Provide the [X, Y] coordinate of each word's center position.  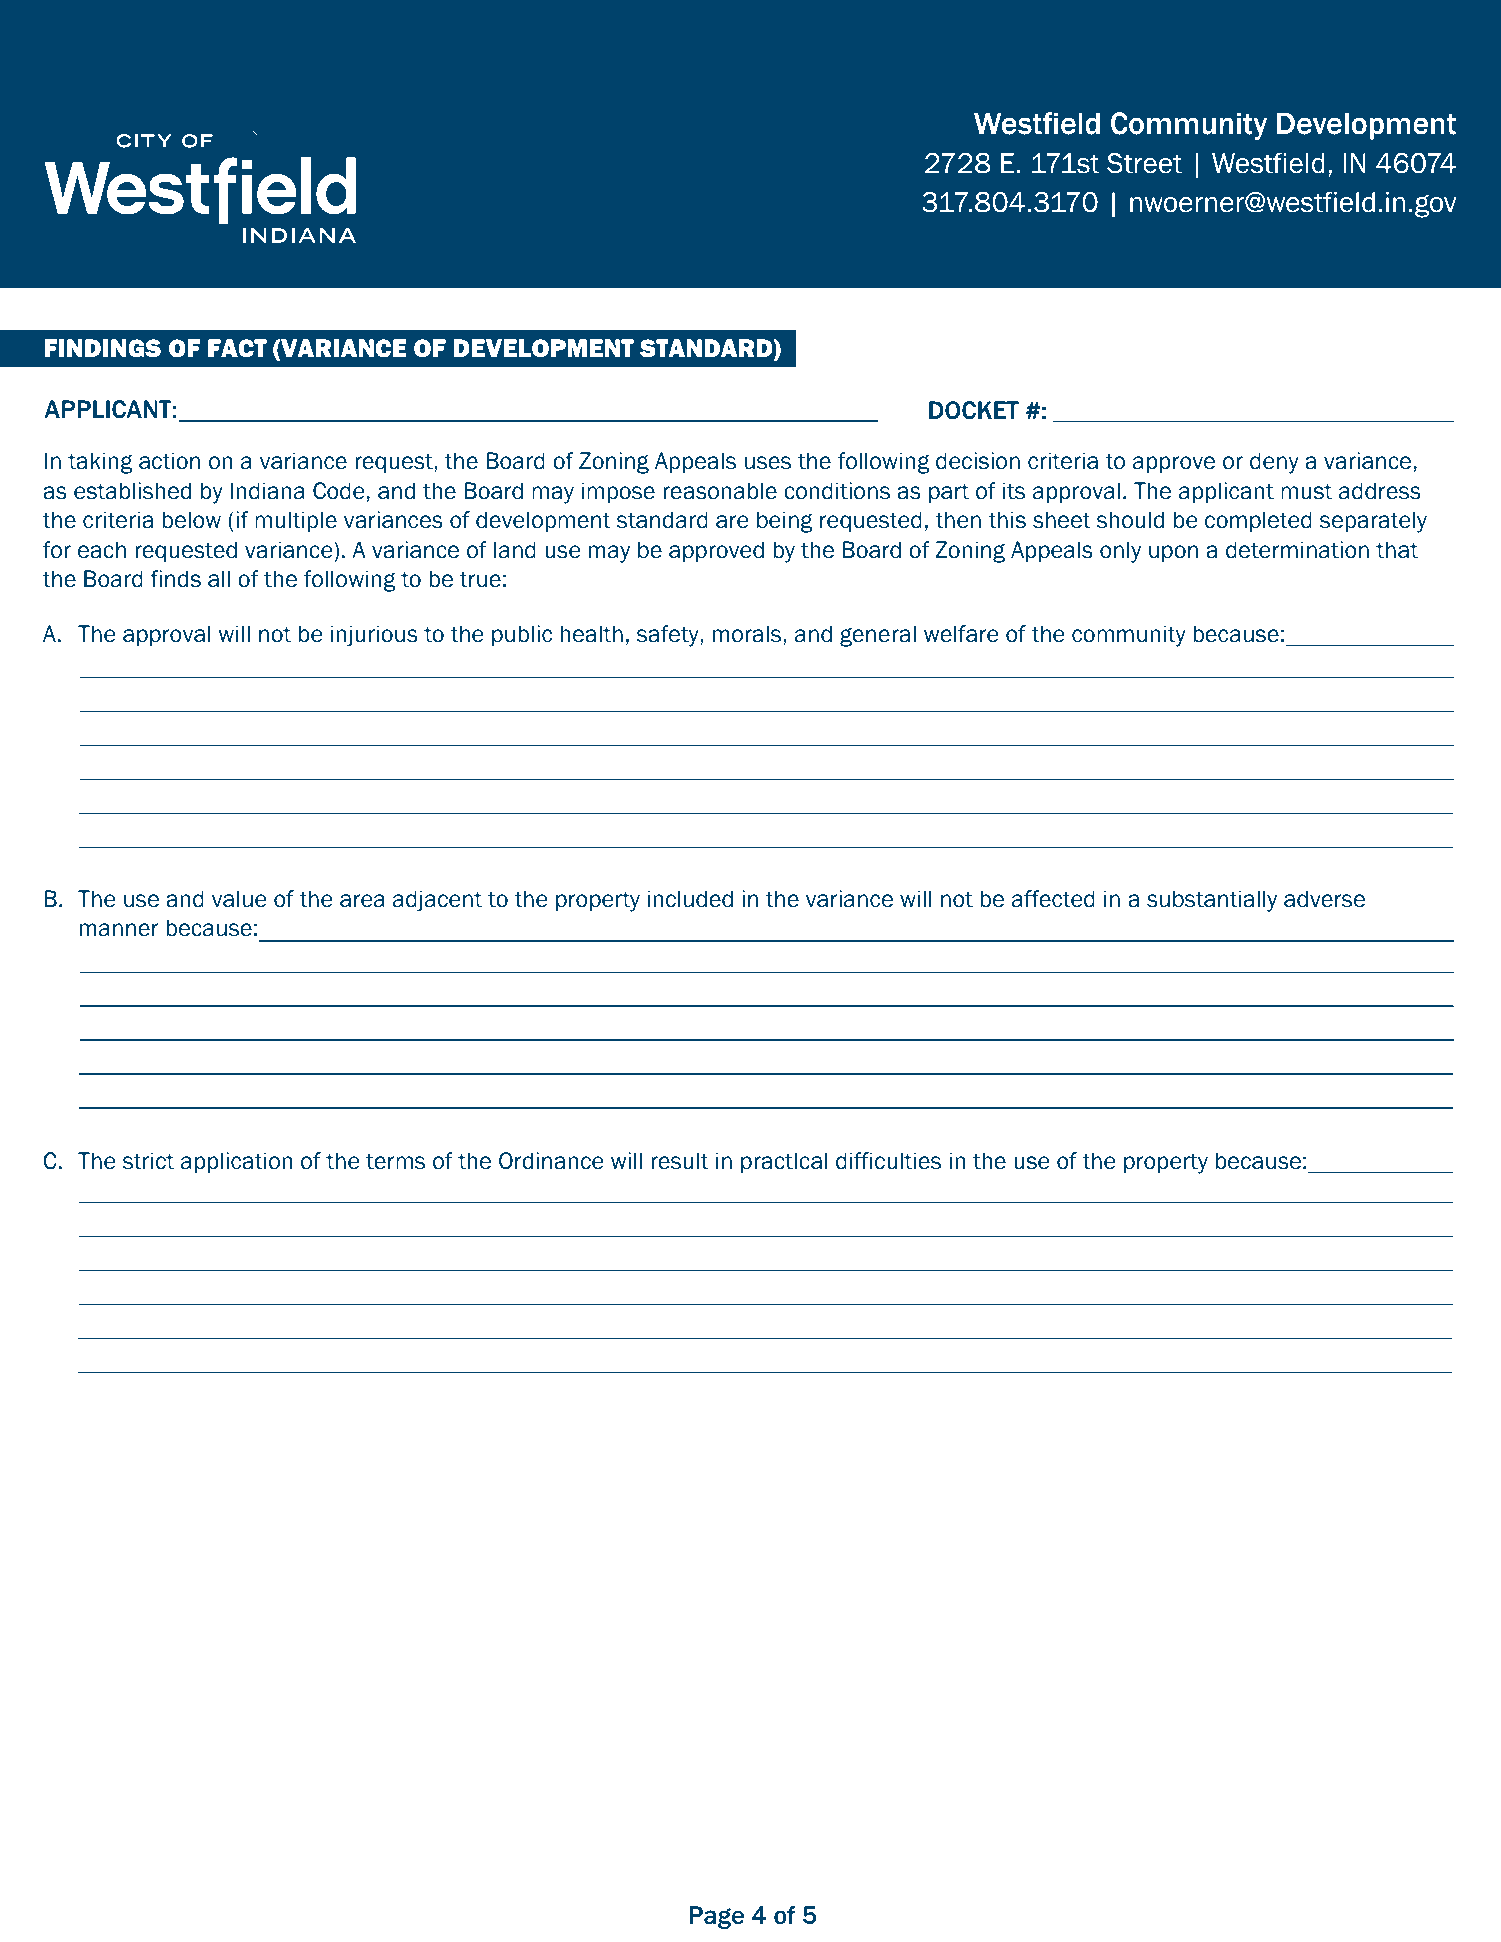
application [236, 1162]
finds [175, 579]
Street [1144, 163]
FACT [237, 348]
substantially [1212, 901]
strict [148, 1161]
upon [1173, 553]
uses [768, 463]
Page [716, 1917]
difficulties [888, 1161]
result [679, 1161]
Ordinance [551, 1161]
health [591, 634]
